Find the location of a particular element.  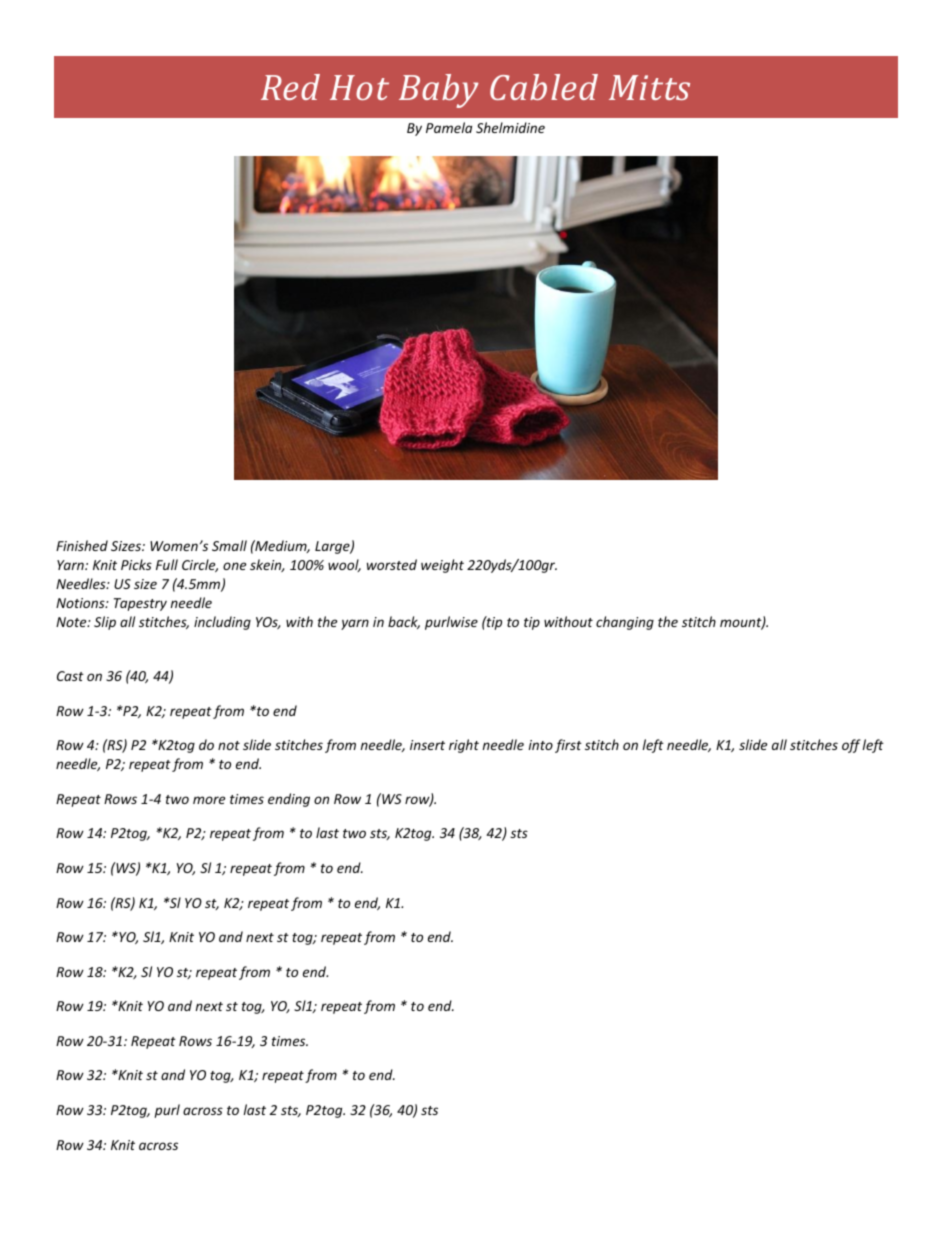

more is located at coordinates (209, 800).
